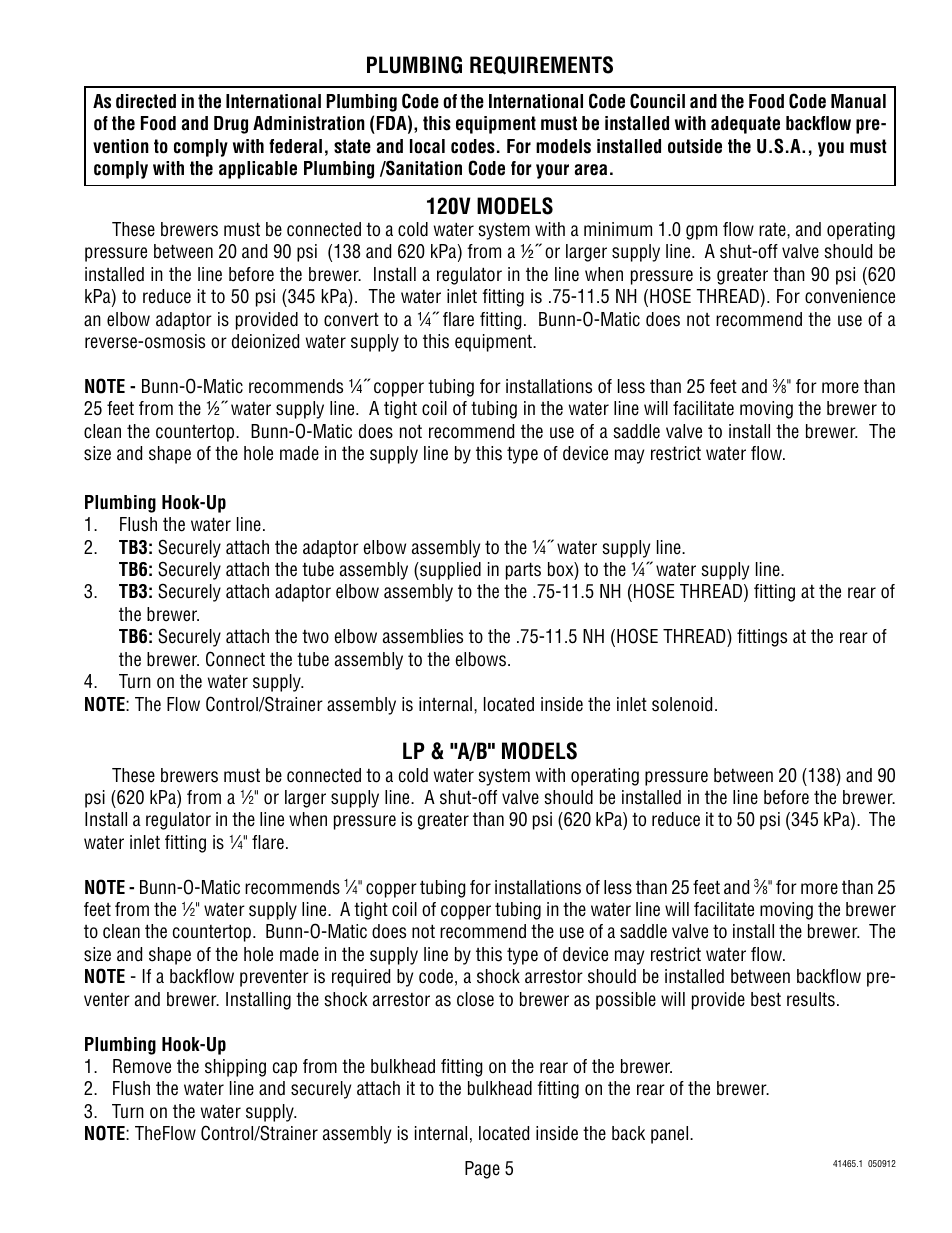 The height and width of the screenshot is (1233, 952). What do you see at coordinates (523, 571) in the screenshot?
I see `parts` at bounding box center [523, 571].
